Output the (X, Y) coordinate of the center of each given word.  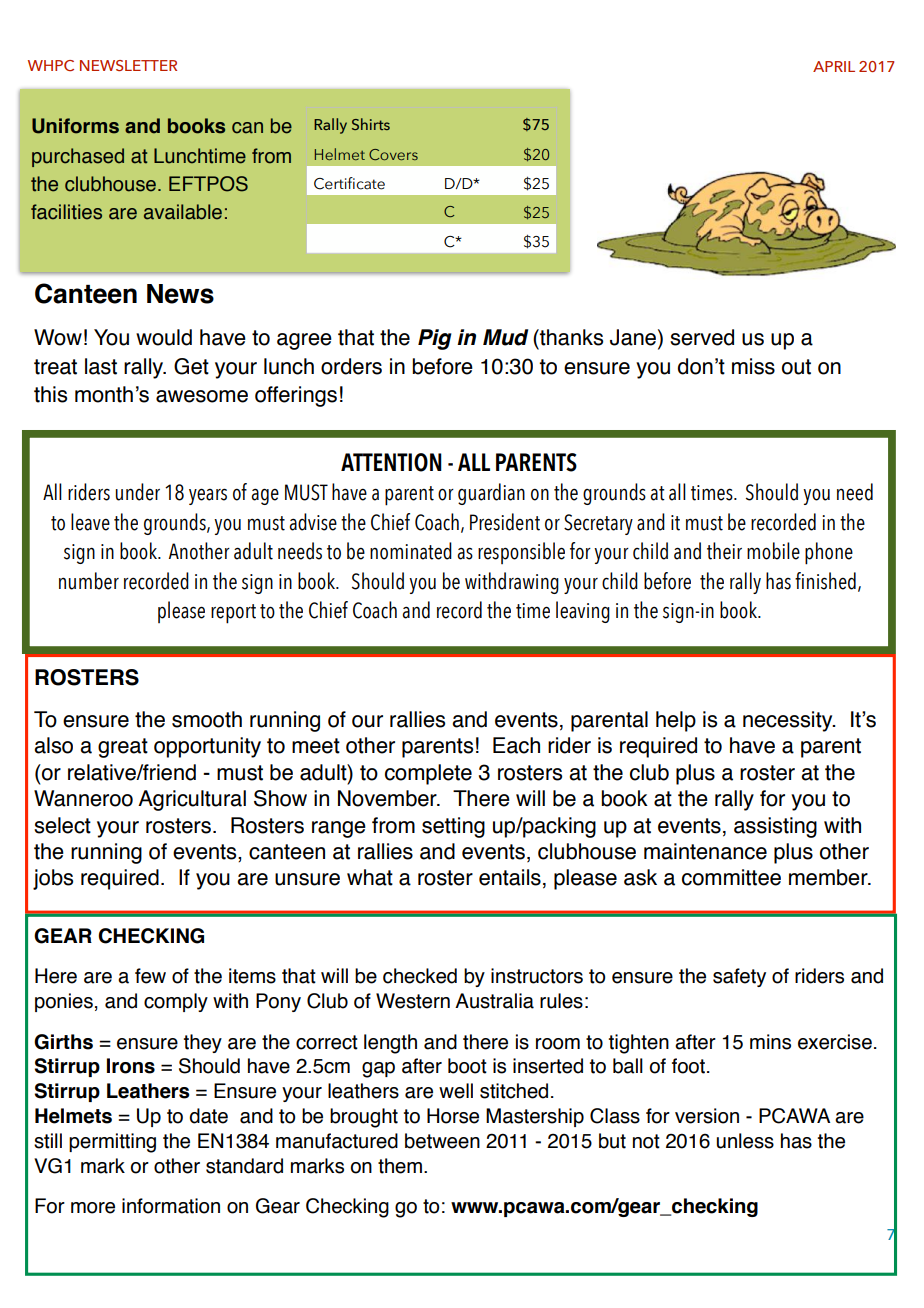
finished (825, 581)
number (89, 581)
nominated (411, 551)
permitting (112, 1143)
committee (731, 877)
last (101, 366)
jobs (53, 879)
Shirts (371, 124)
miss (753, 366)
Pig (435, 339)
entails (510, 877)
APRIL (834, 66)
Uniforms (75, 126)
